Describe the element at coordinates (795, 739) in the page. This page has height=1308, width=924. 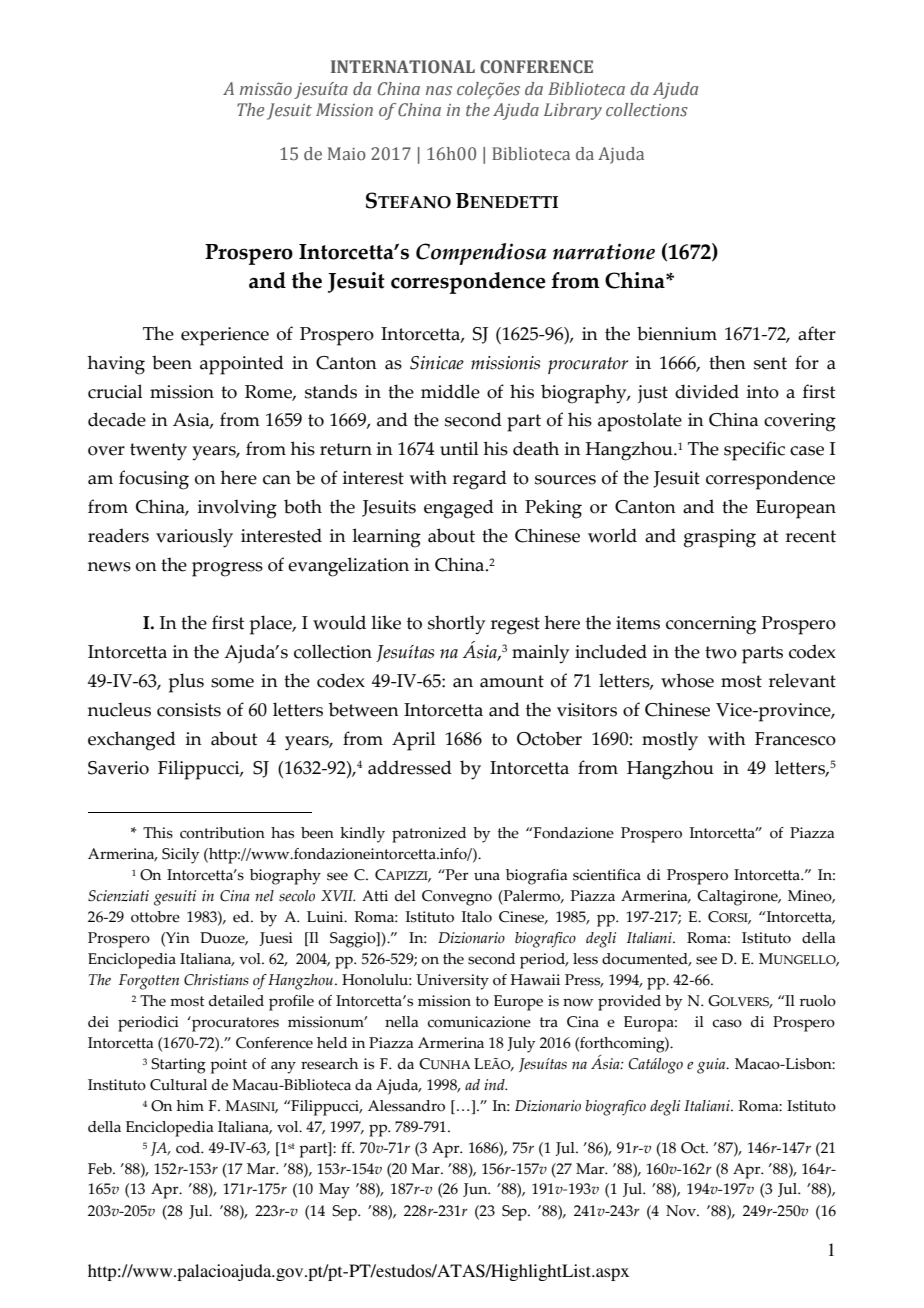
I see `Francesco` at that location.
